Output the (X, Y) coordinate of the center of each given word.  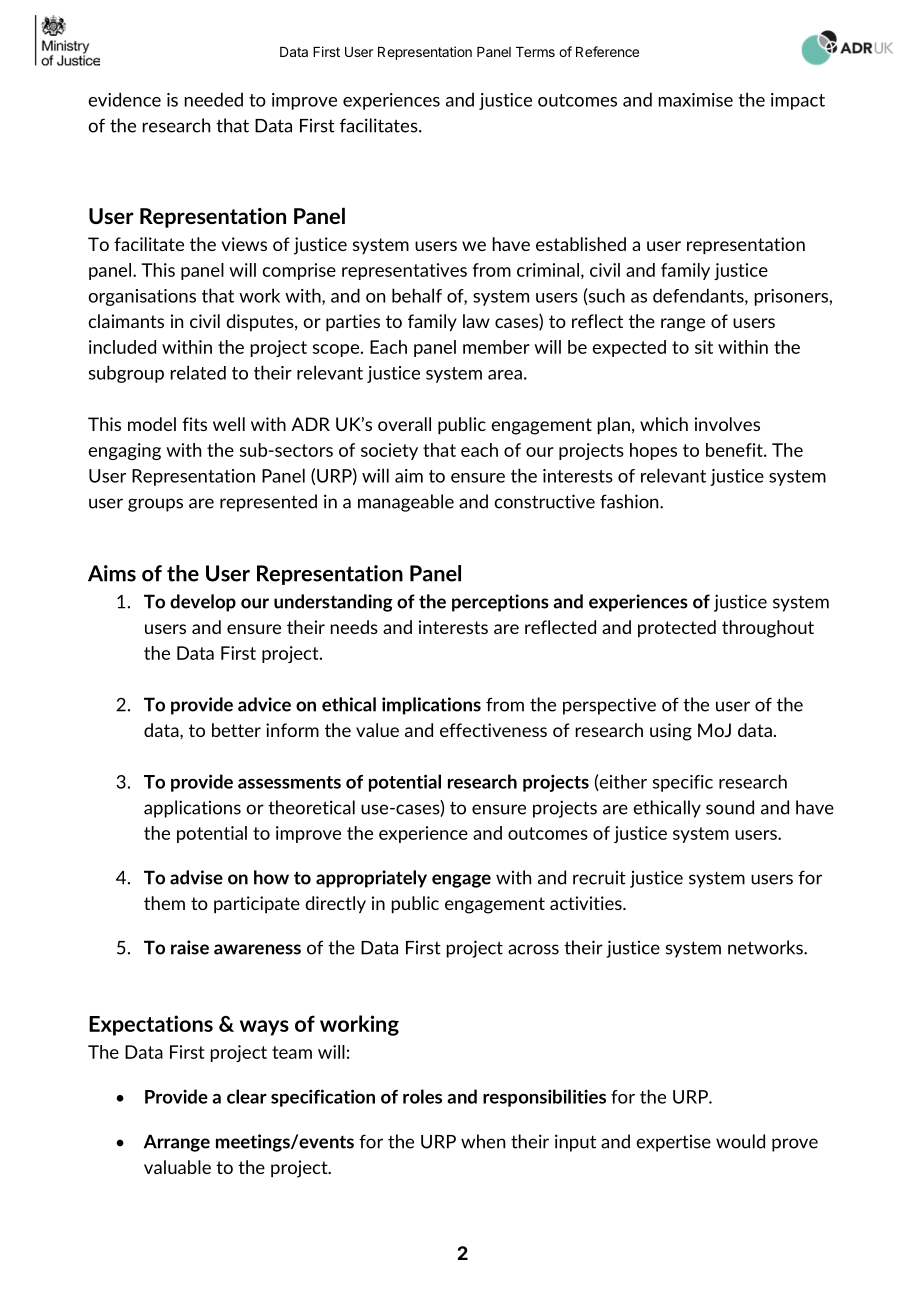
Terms (535, 52)
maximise (696, 100)
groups (155, 505)
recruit (599, 878)
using (671, 732)
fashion (630, 501)
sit (704, 347)
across (533, 949)
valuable (177, 1167)
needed (214, 99)
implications (431, 706)
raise (190, 947)
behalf (417, 295)
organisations (142, 297)
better (236, 730)
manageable (406, 503)
